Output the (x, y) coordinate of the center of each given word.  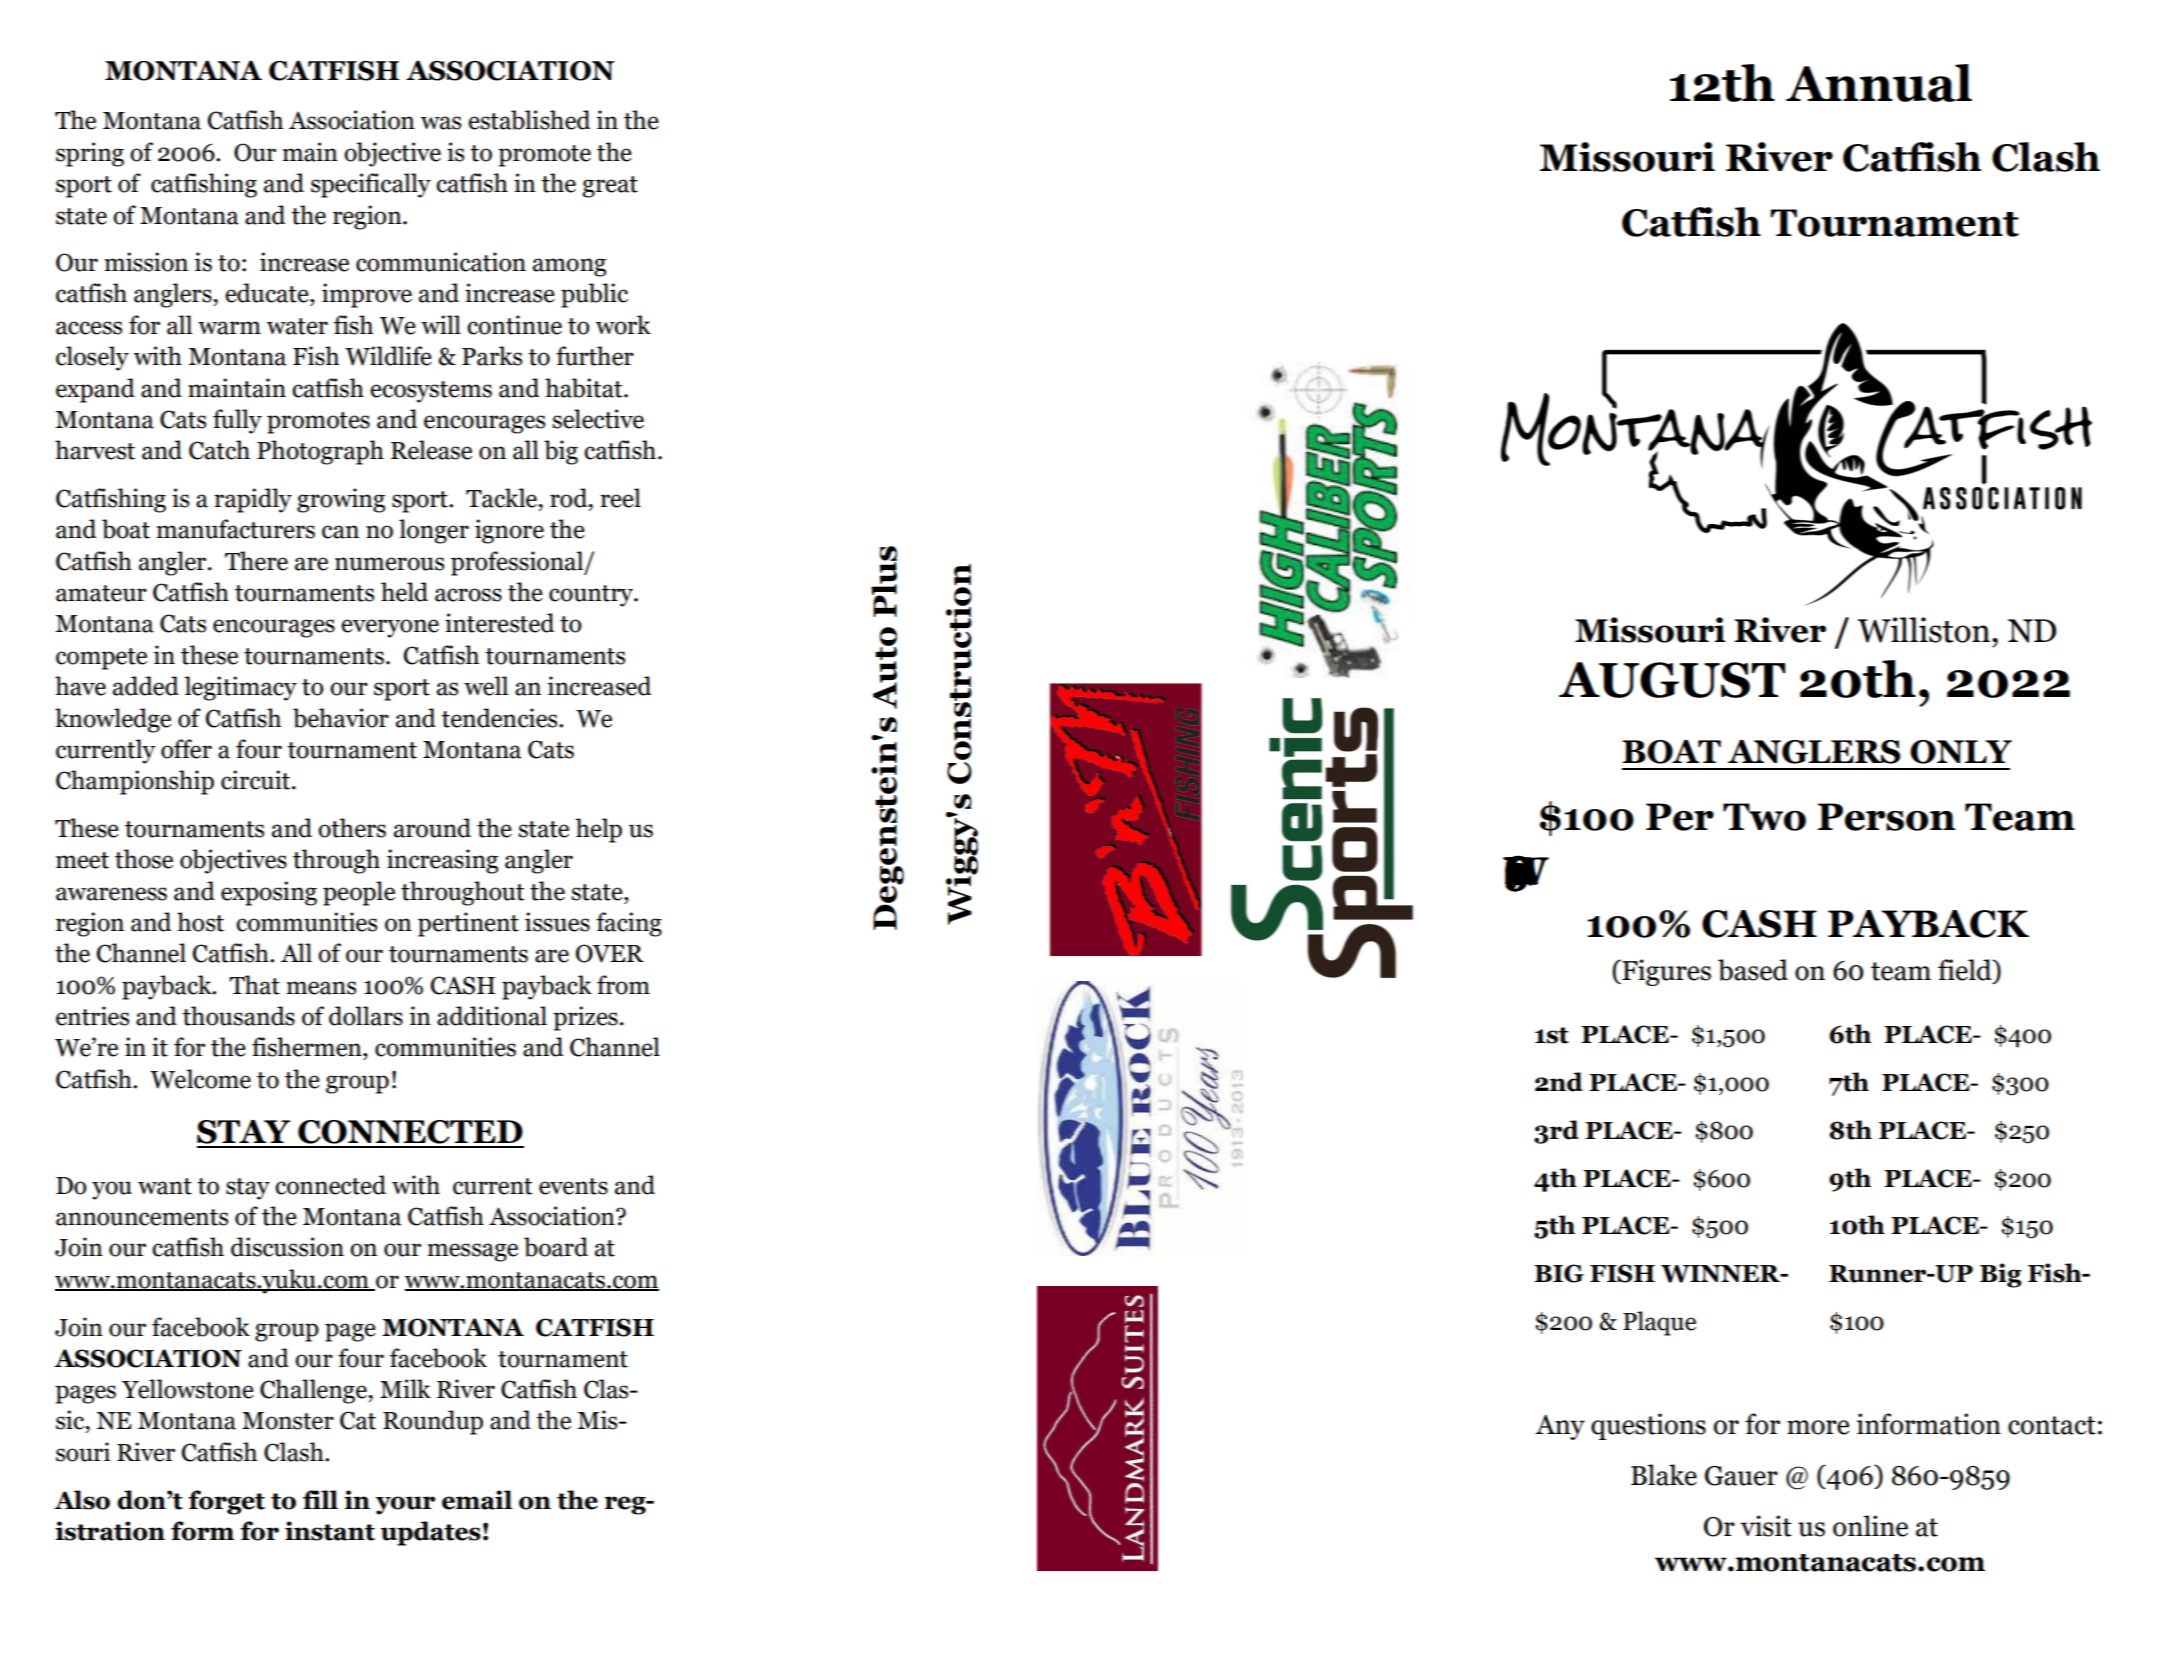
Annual (1879, 83)
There (256, 561)
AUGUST (1672, 680)
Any (1560, 1427)
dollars (366, 1016)
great (610, 187)
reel (620, 498)
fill (320, 1499)
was (441, 123)
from (623, 985)
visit (1766, 1526)
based (1753, 970)
